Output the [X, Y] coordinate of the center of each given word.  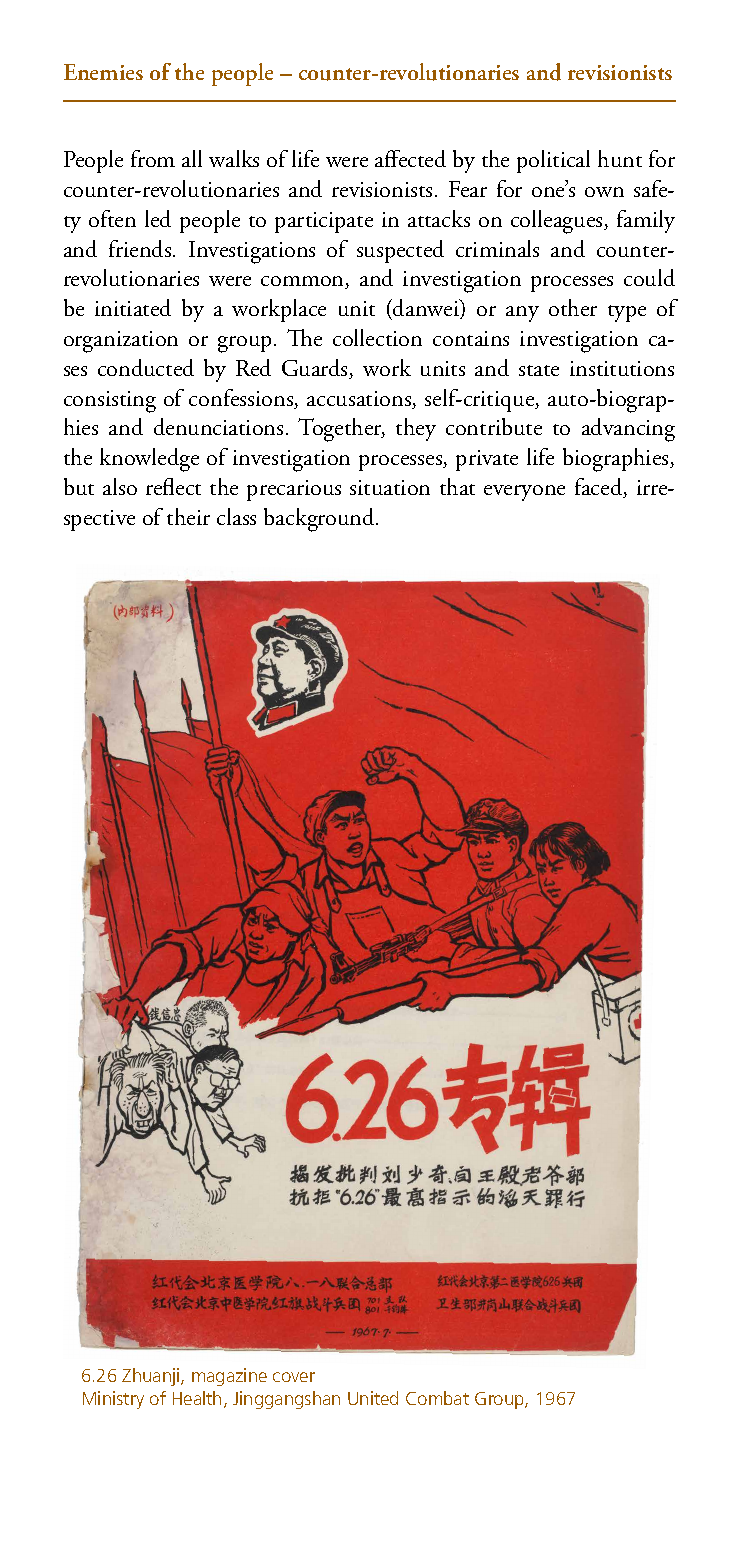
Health [197, 1398]
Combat [437, 1398]
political [553, 161]
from [153, 158]
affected [410, 158]
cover [294, 1377]
